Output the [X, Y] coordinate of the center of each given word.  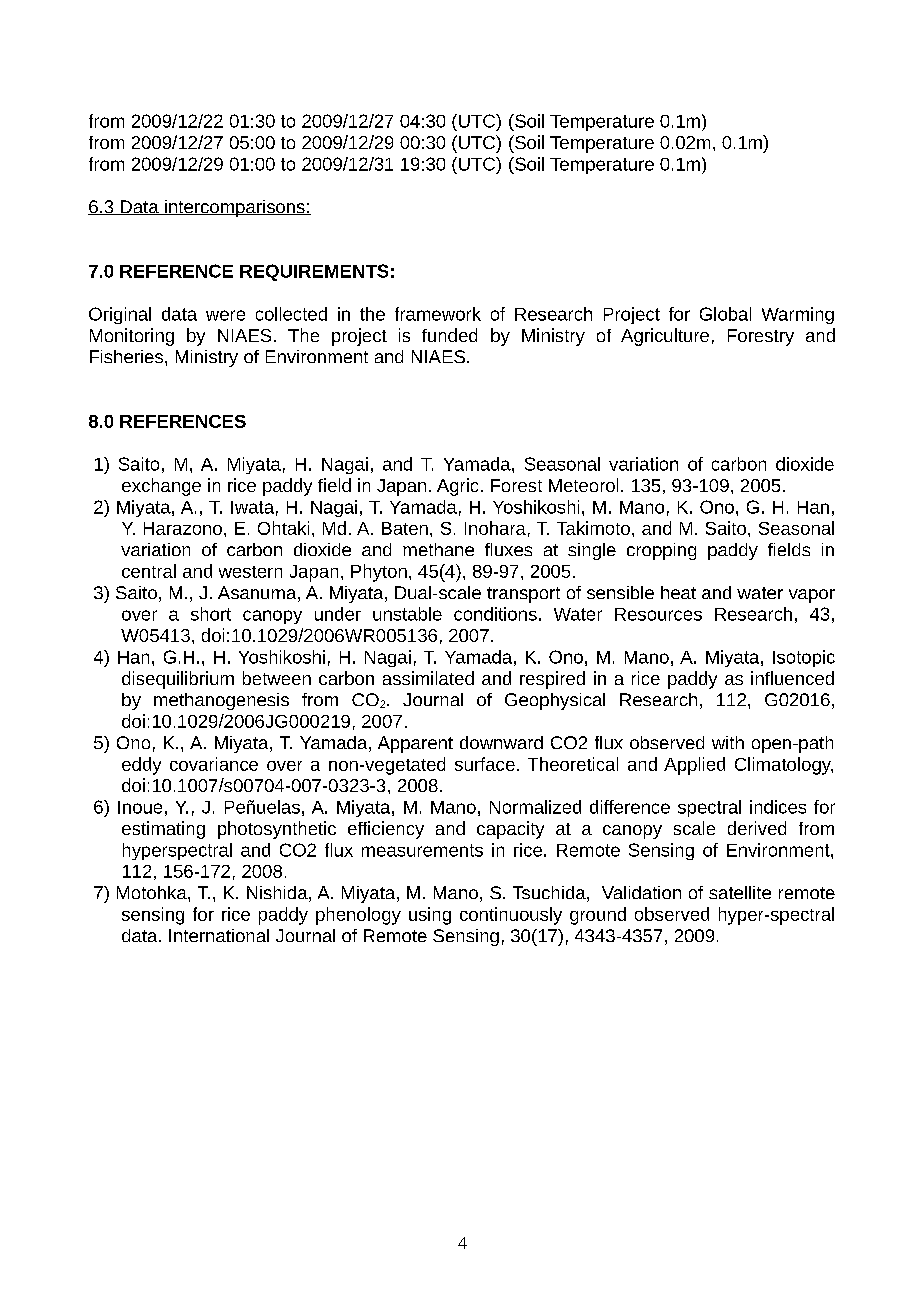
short [211, 614]
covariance [214, 764]
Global [725, 314]
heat [678, 592]
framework [438, 314]
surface [485, 764]
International [219, 935]
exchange [161, 487]
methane [438, 549]
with [728, 742]
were [225, 315]
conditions [495, 614]
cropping [661, 551]
